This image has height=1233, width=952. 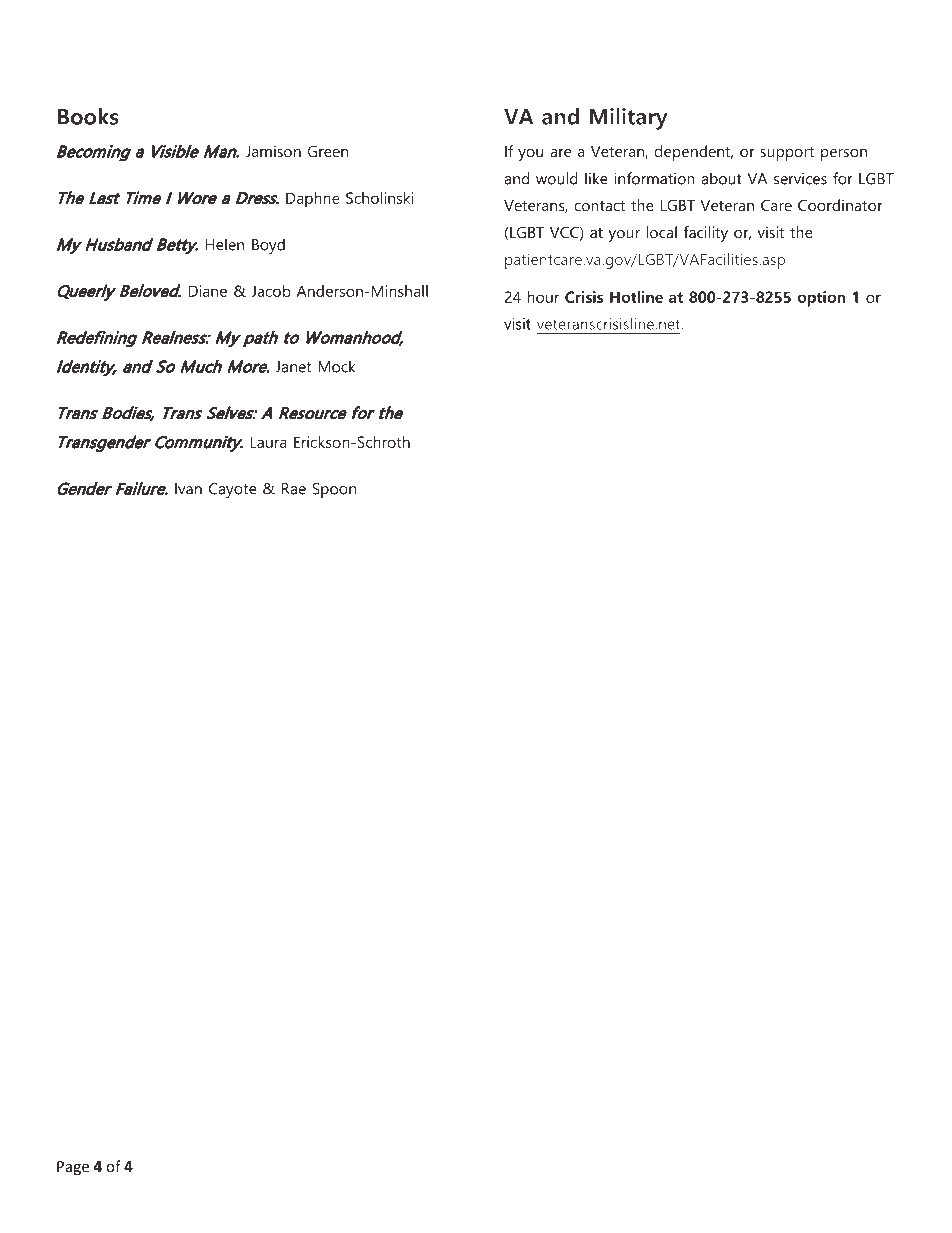 What do you see at coordinates (334, 490) in the image?
I see `Spoon` at bounding box center [334, 490].
